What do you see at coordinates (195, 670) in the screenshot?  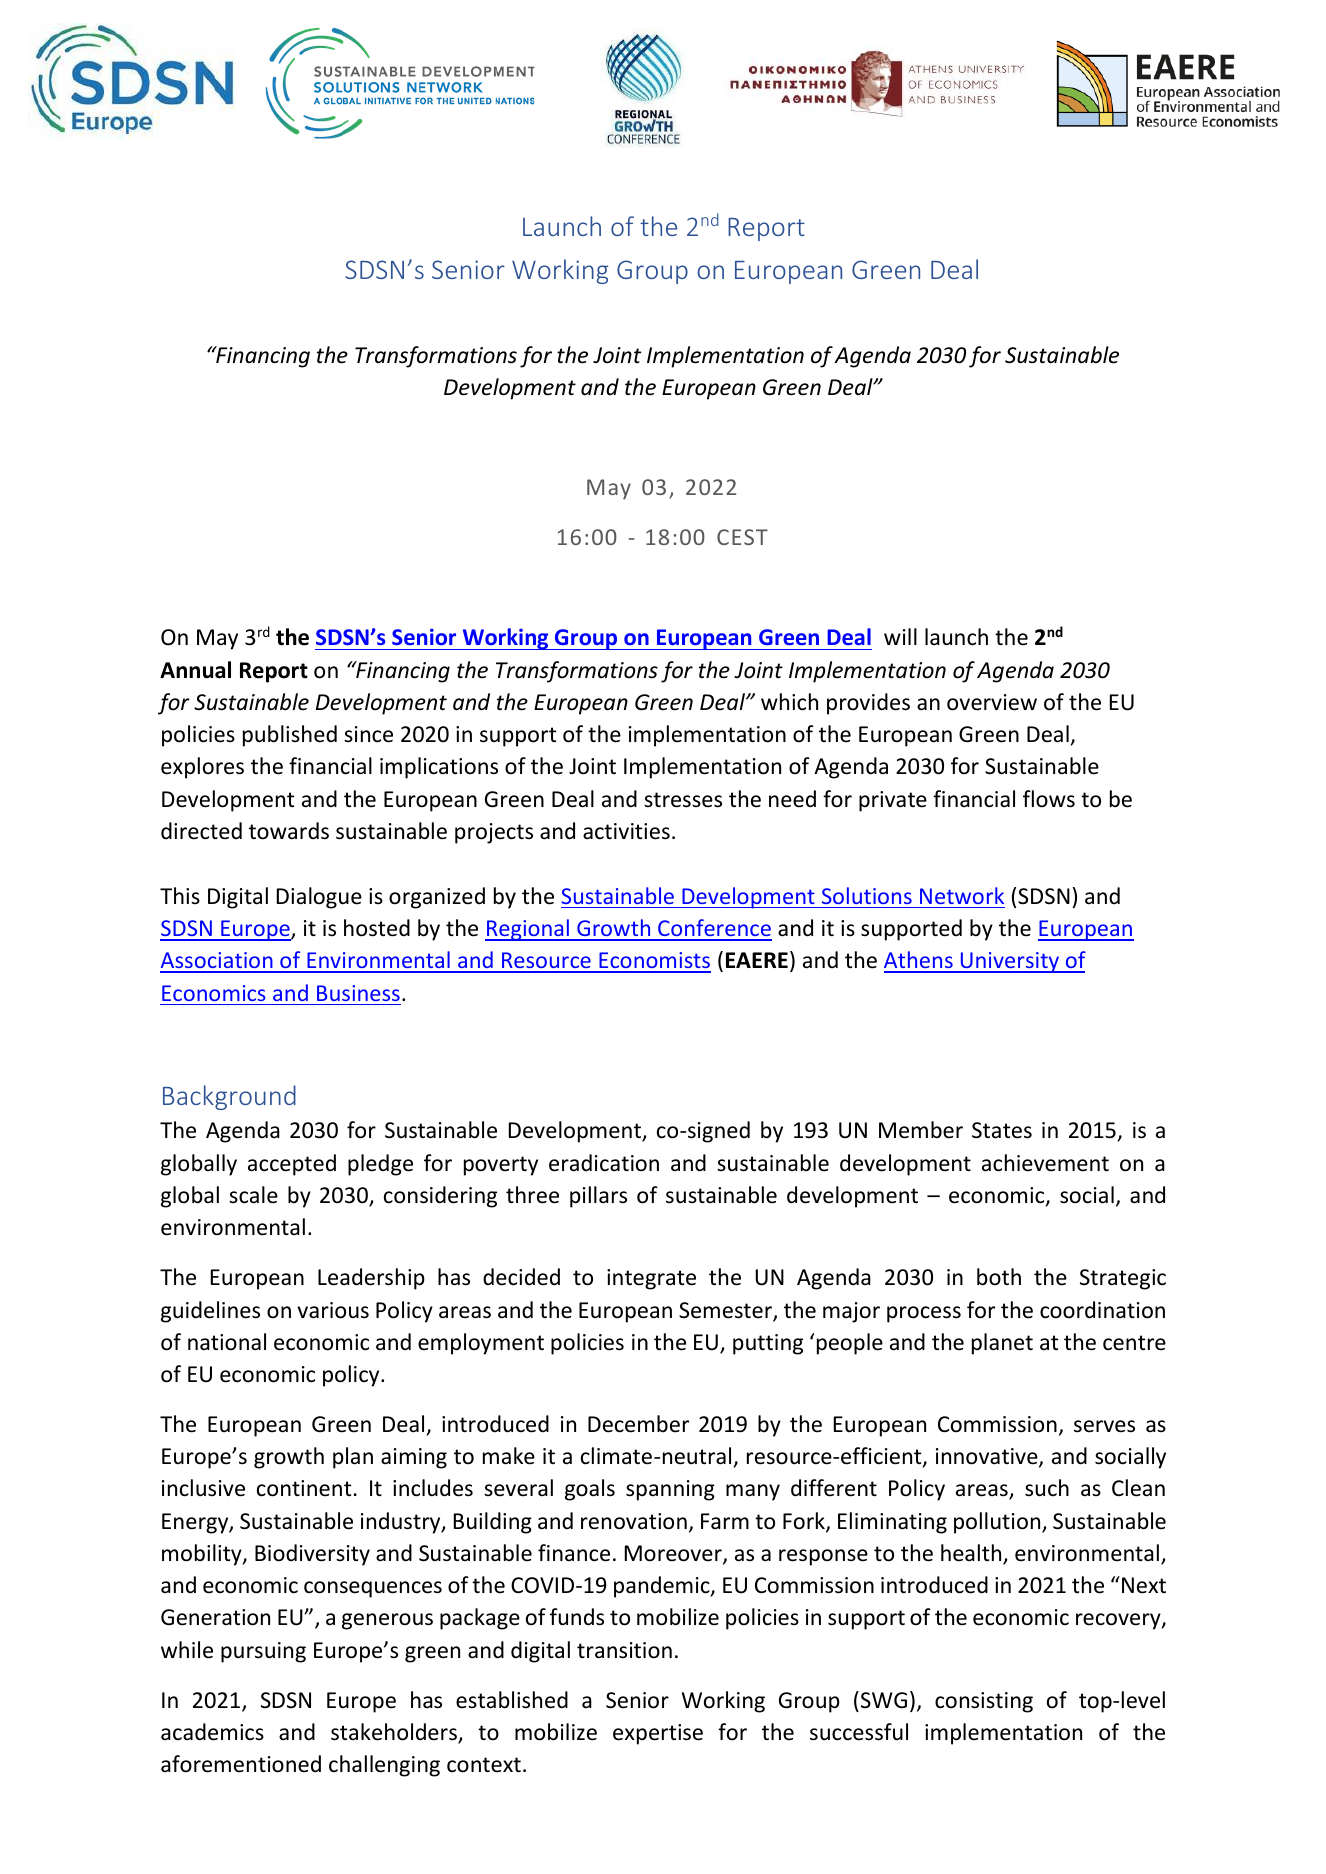 I see `Annual` at bounding box center [195, 670].
